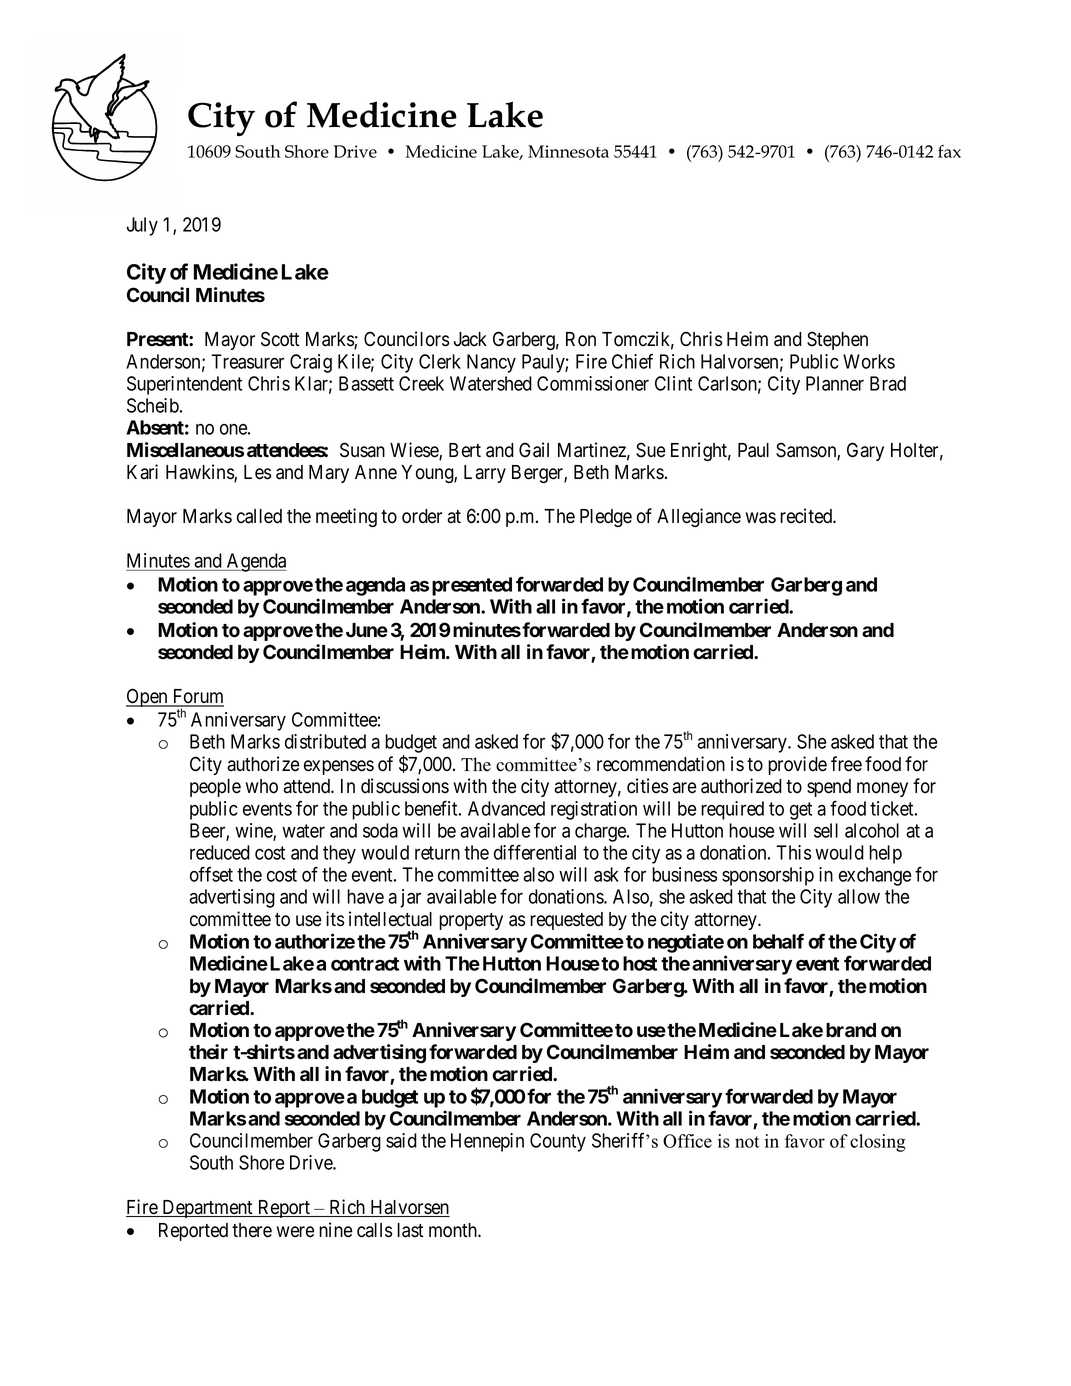 The image size is (1071, 1386). I want to click on July, so click(142, 226).
